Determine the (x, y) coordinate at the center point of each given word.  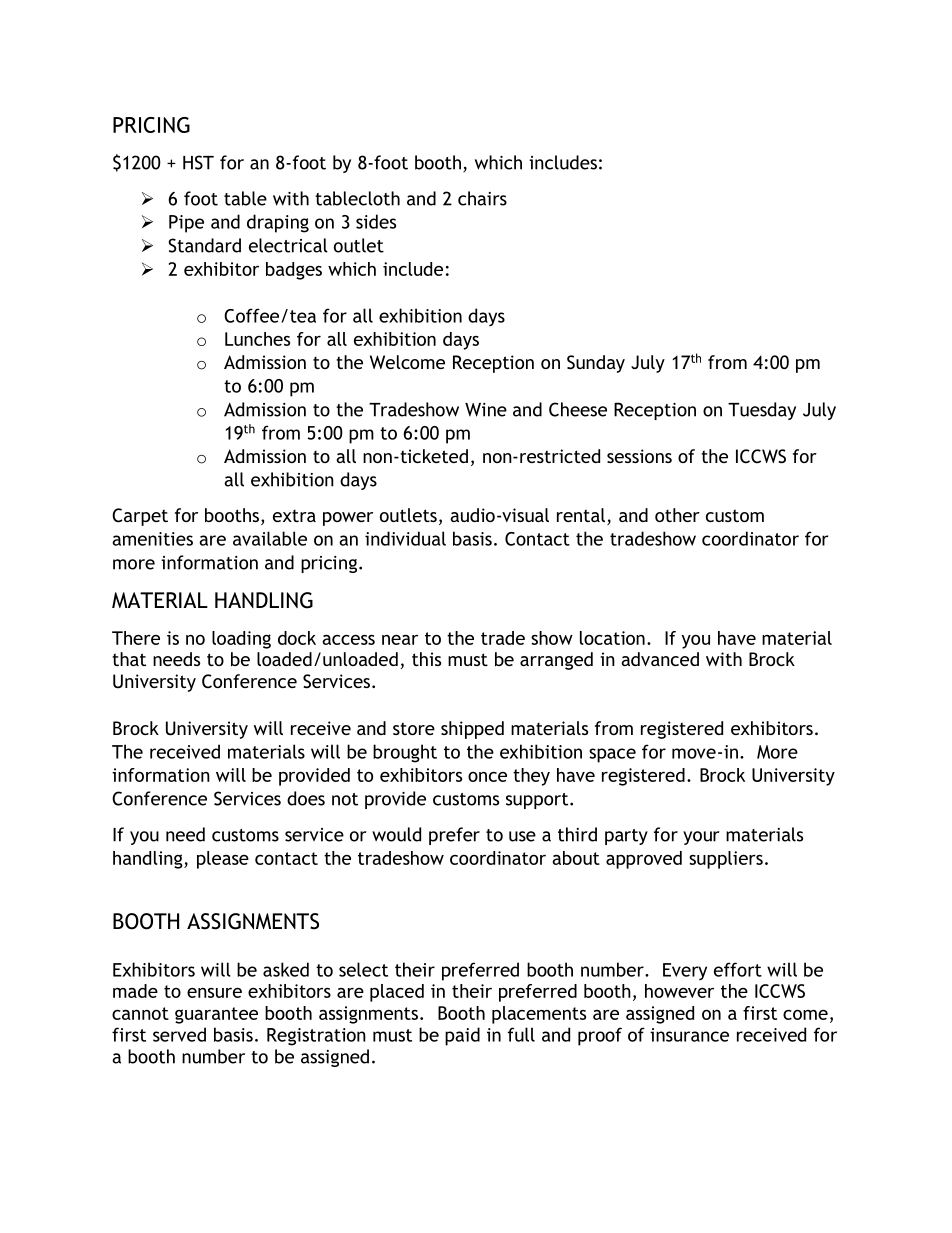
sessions (639, 456)
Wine (486, 410)
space (612, 755)
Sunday (596, 364)
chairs (482, 198)
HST (198, 162)
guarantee (216, 1015)
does (306, 798)
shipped (472, 730)
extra (294, 516)
